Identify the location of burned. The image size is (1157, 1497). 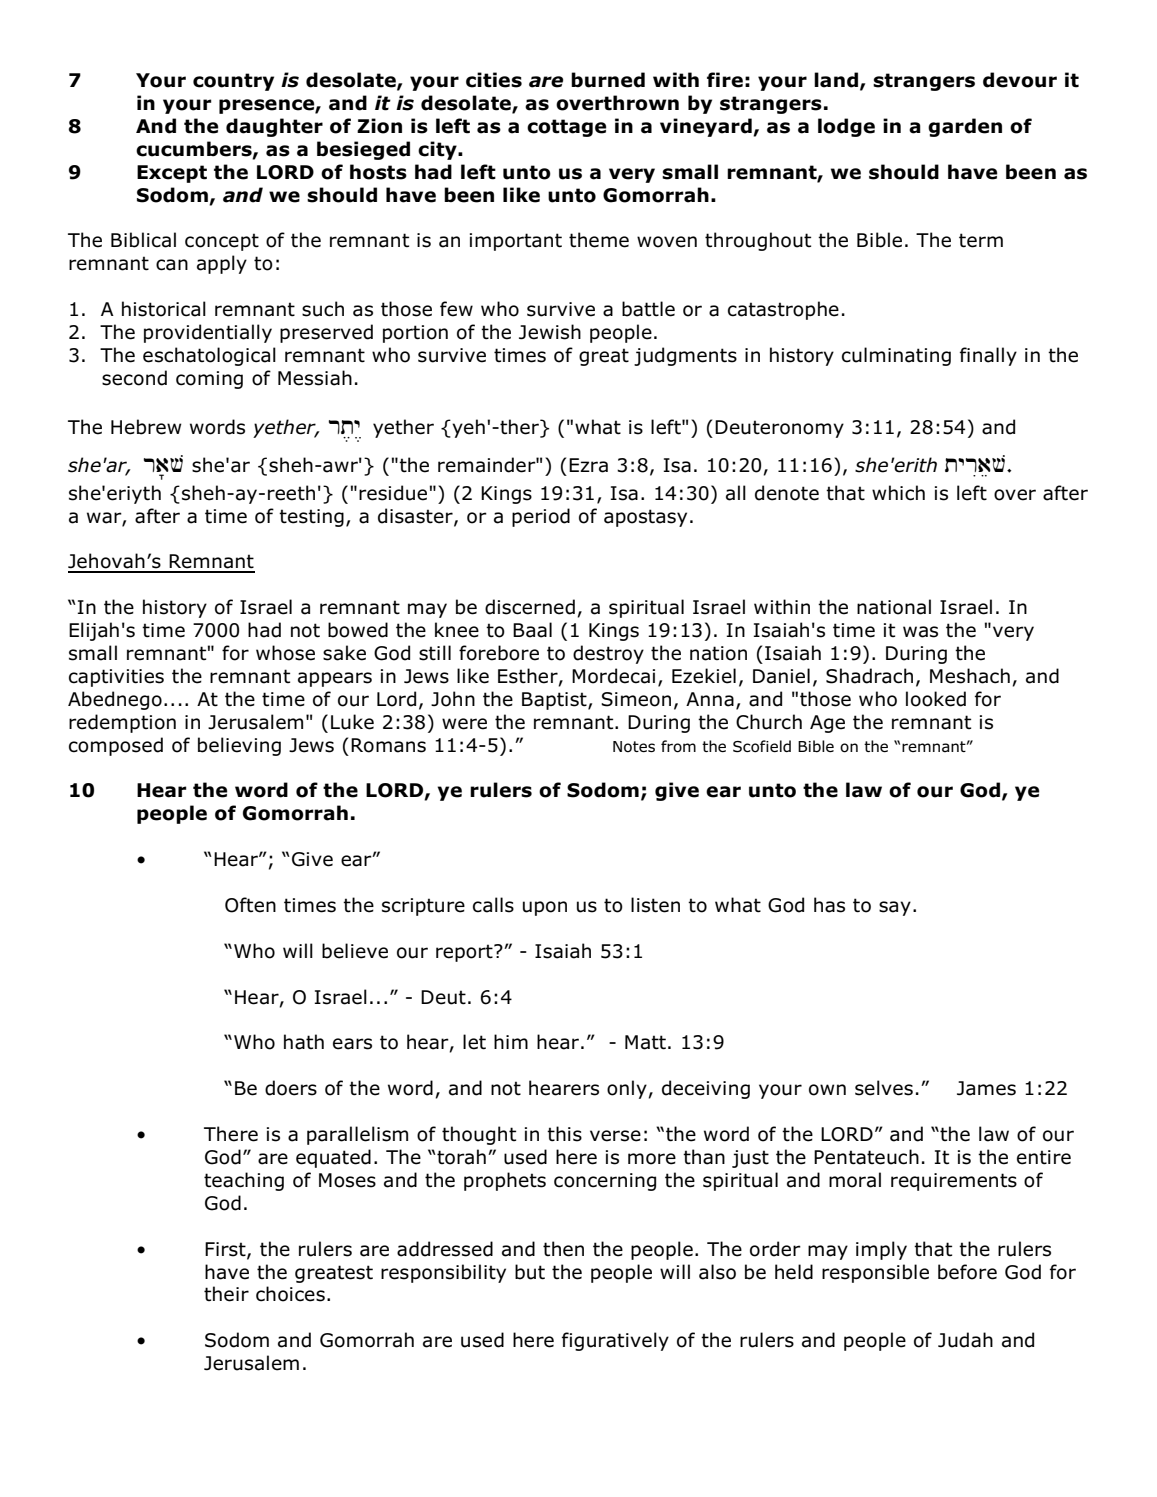
(608, 80).
